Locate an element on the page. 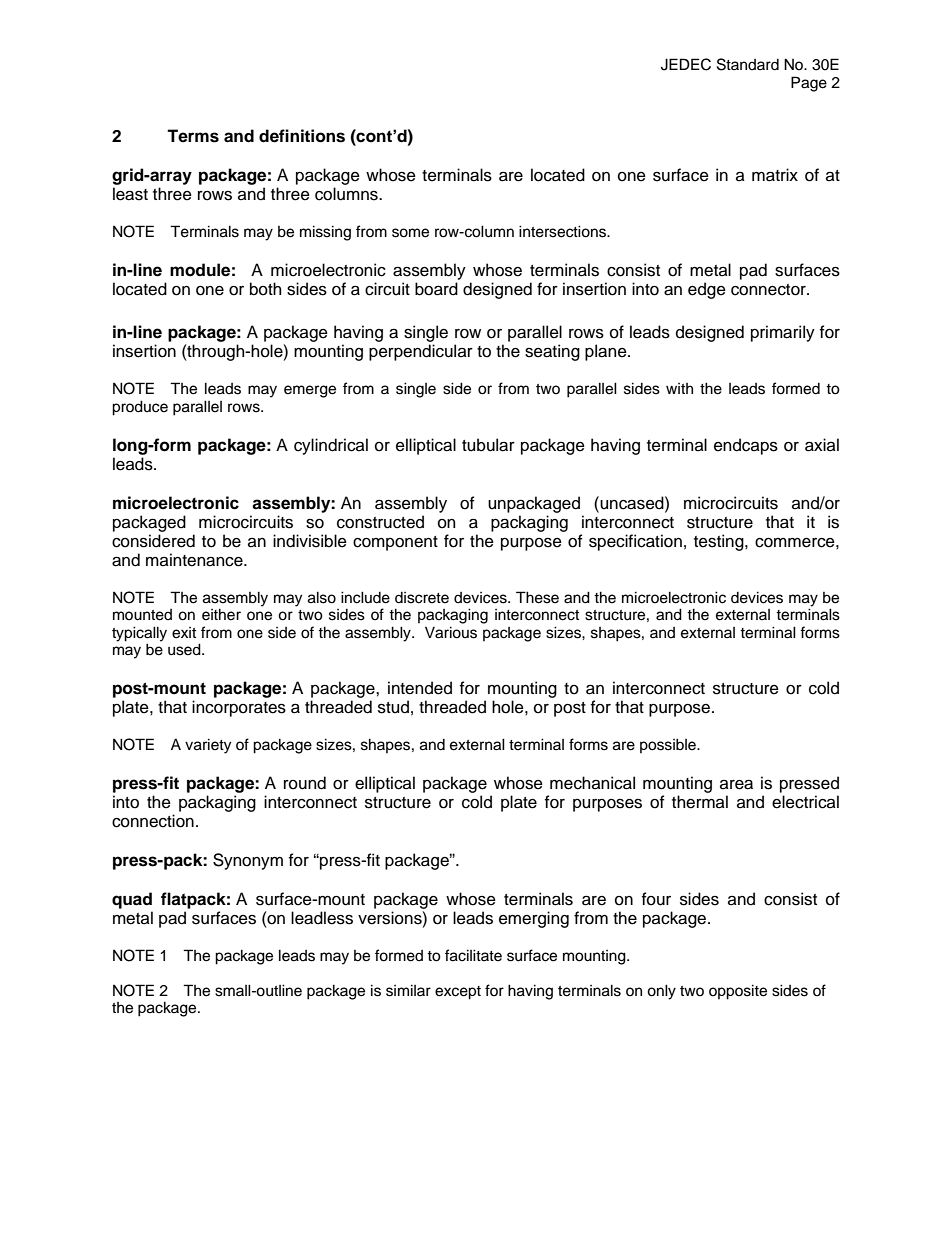 The width and height of the image is (952, 1233). perpendicular is located at coordinates (421, 352).
